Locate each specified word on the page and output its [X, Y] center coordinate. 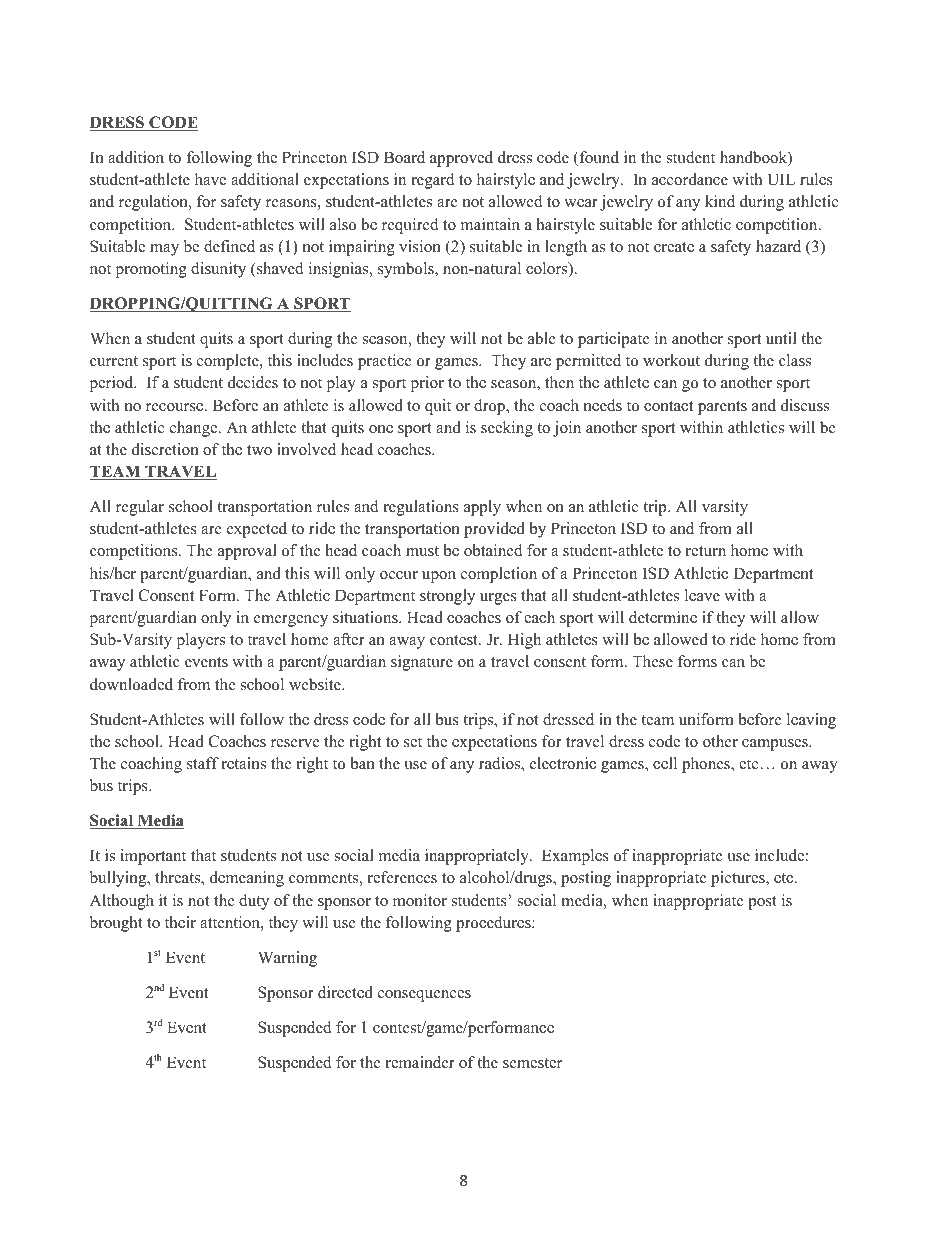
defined [229, 246]
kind [720, 201]
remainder [420, 1062]
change [195, 429]
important [153, 857]
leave [702, 595]
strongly [447, 597]
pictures [739, 879]
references [402, 877]
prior [427, 384]
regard [433, 181]
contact [668, 406]
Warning [287, 959]
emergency [291, 621]
